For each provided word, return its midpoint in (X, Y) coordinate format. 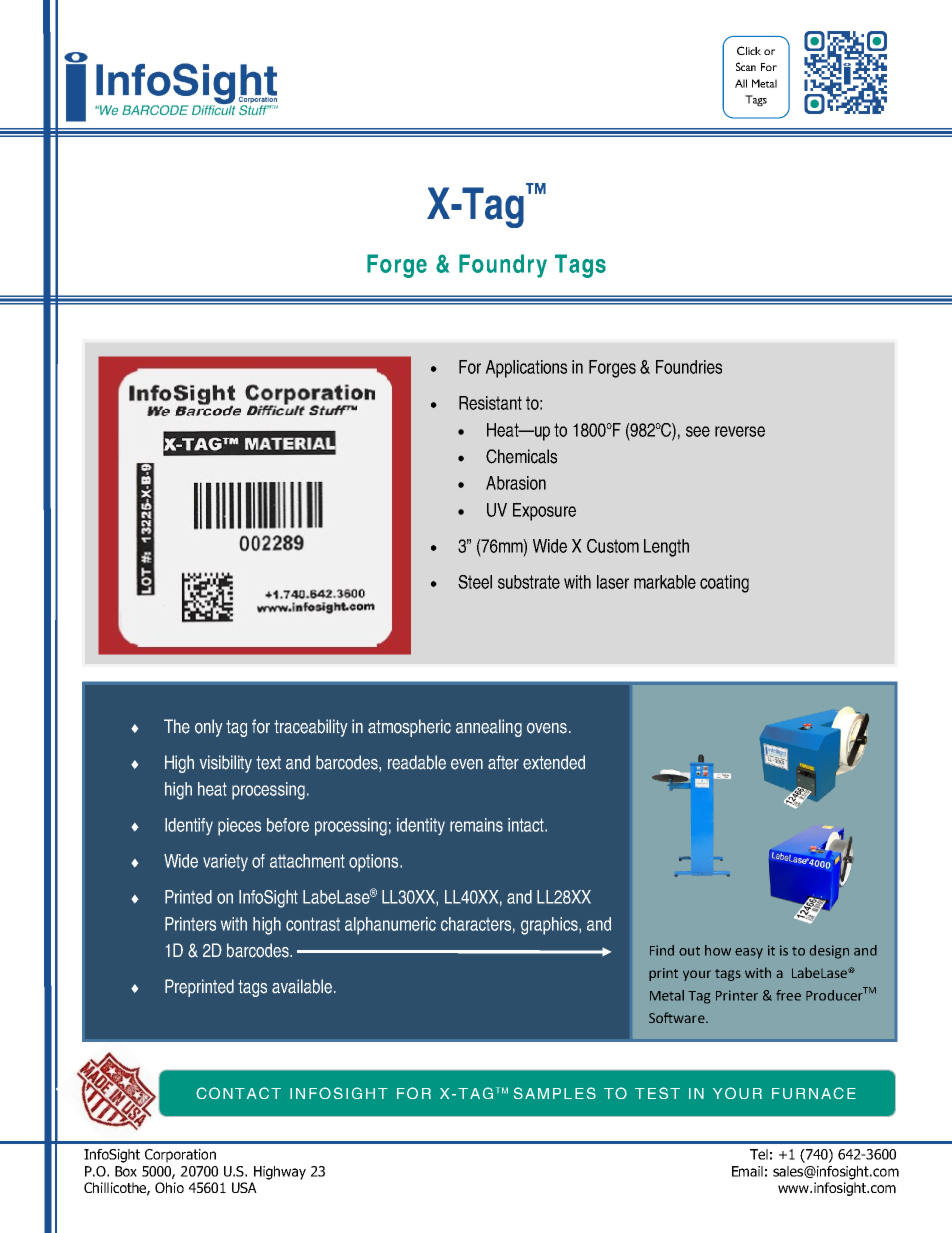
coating (724, 584)
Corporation (180, 1156)
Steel (475, 582)
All (741, 83)
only (208, 728)
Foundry (503, 266)
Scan (746, 66)
